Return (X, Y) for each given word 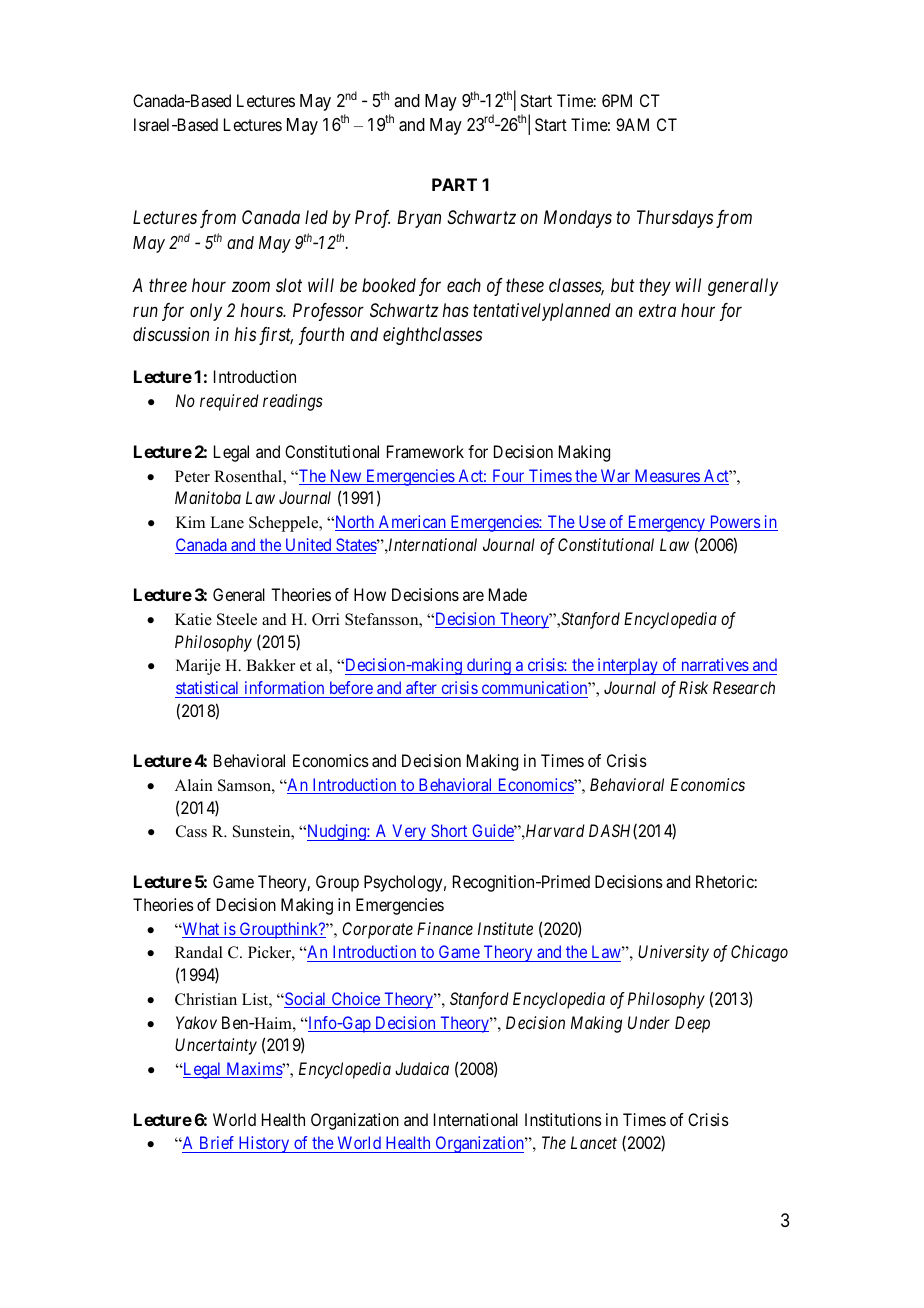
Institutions (563, 1119)
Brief (217, 1142)
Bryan (419, 219)
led (316, 217)
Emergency (666, 523)
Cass (191, 831)
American (412, 523)
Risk (693, 687)
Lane (227, 522)
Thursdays (675, 219)
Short (449, 832)
